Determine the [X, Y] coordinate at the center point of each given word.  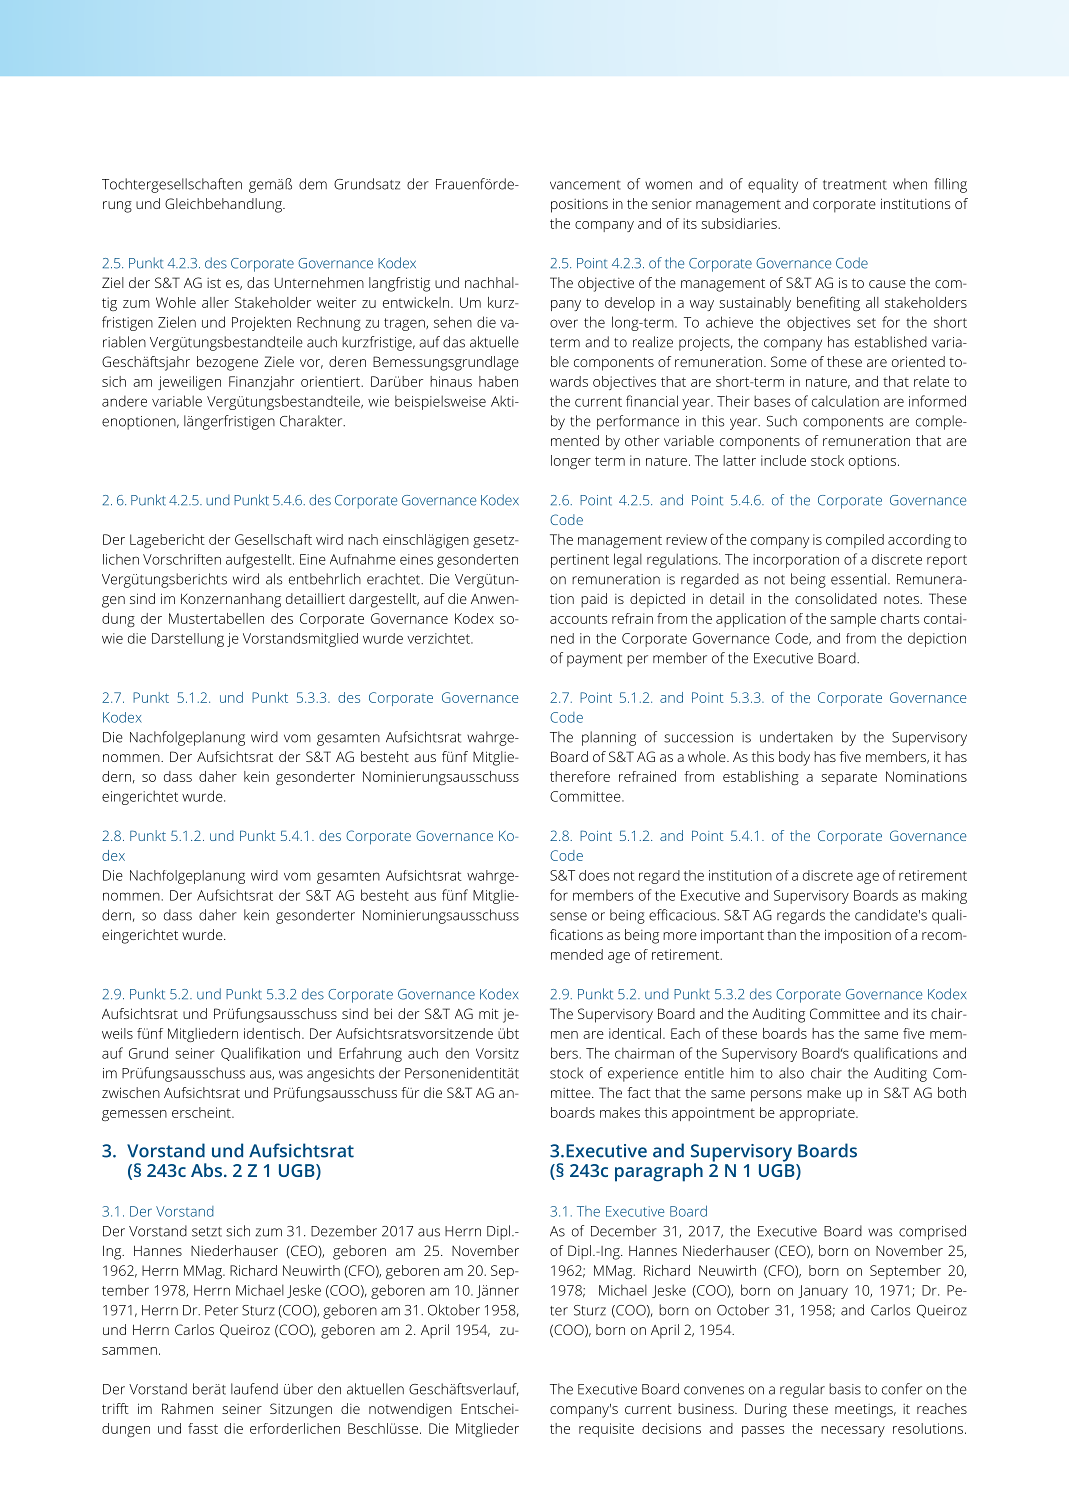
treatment [855, 185]
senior [672, 204]
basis [845, 1389]
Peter [221, 1310]
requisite [606, 1430]
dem [313, 184]
